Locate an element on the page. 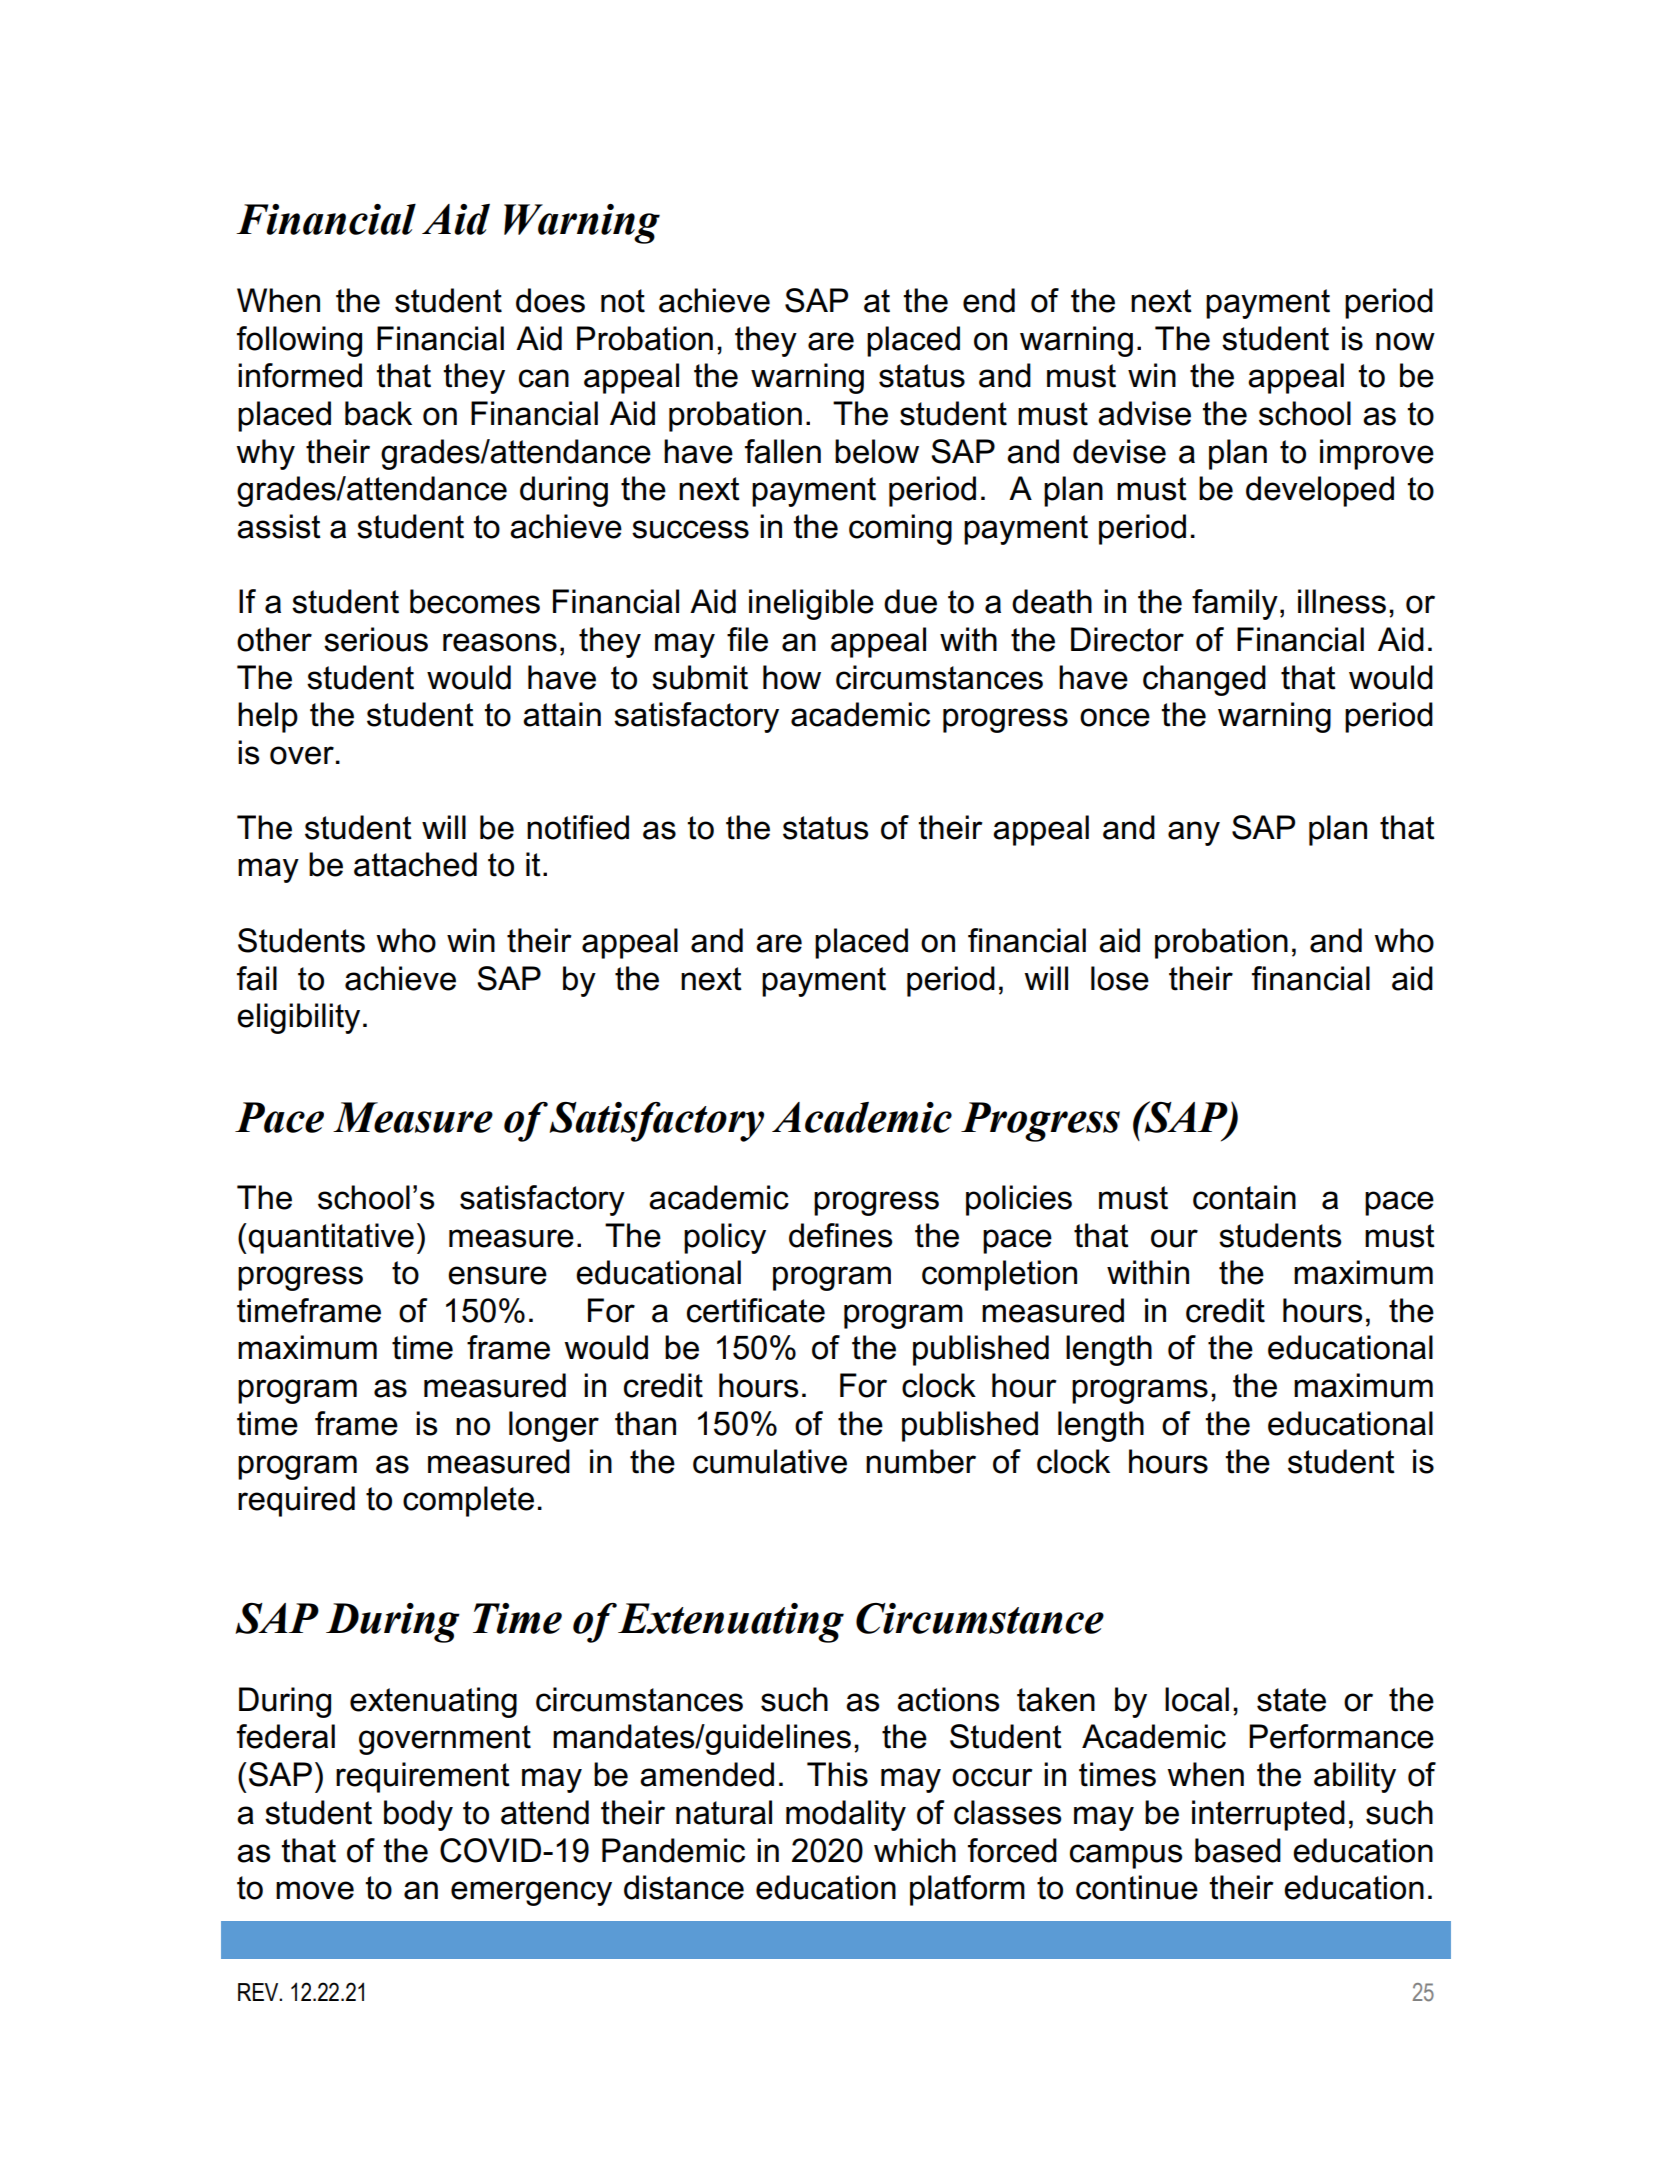 Image resolution: width=1669 pixels, height=2160 pixels. back is located at coordinates (378, 413).
